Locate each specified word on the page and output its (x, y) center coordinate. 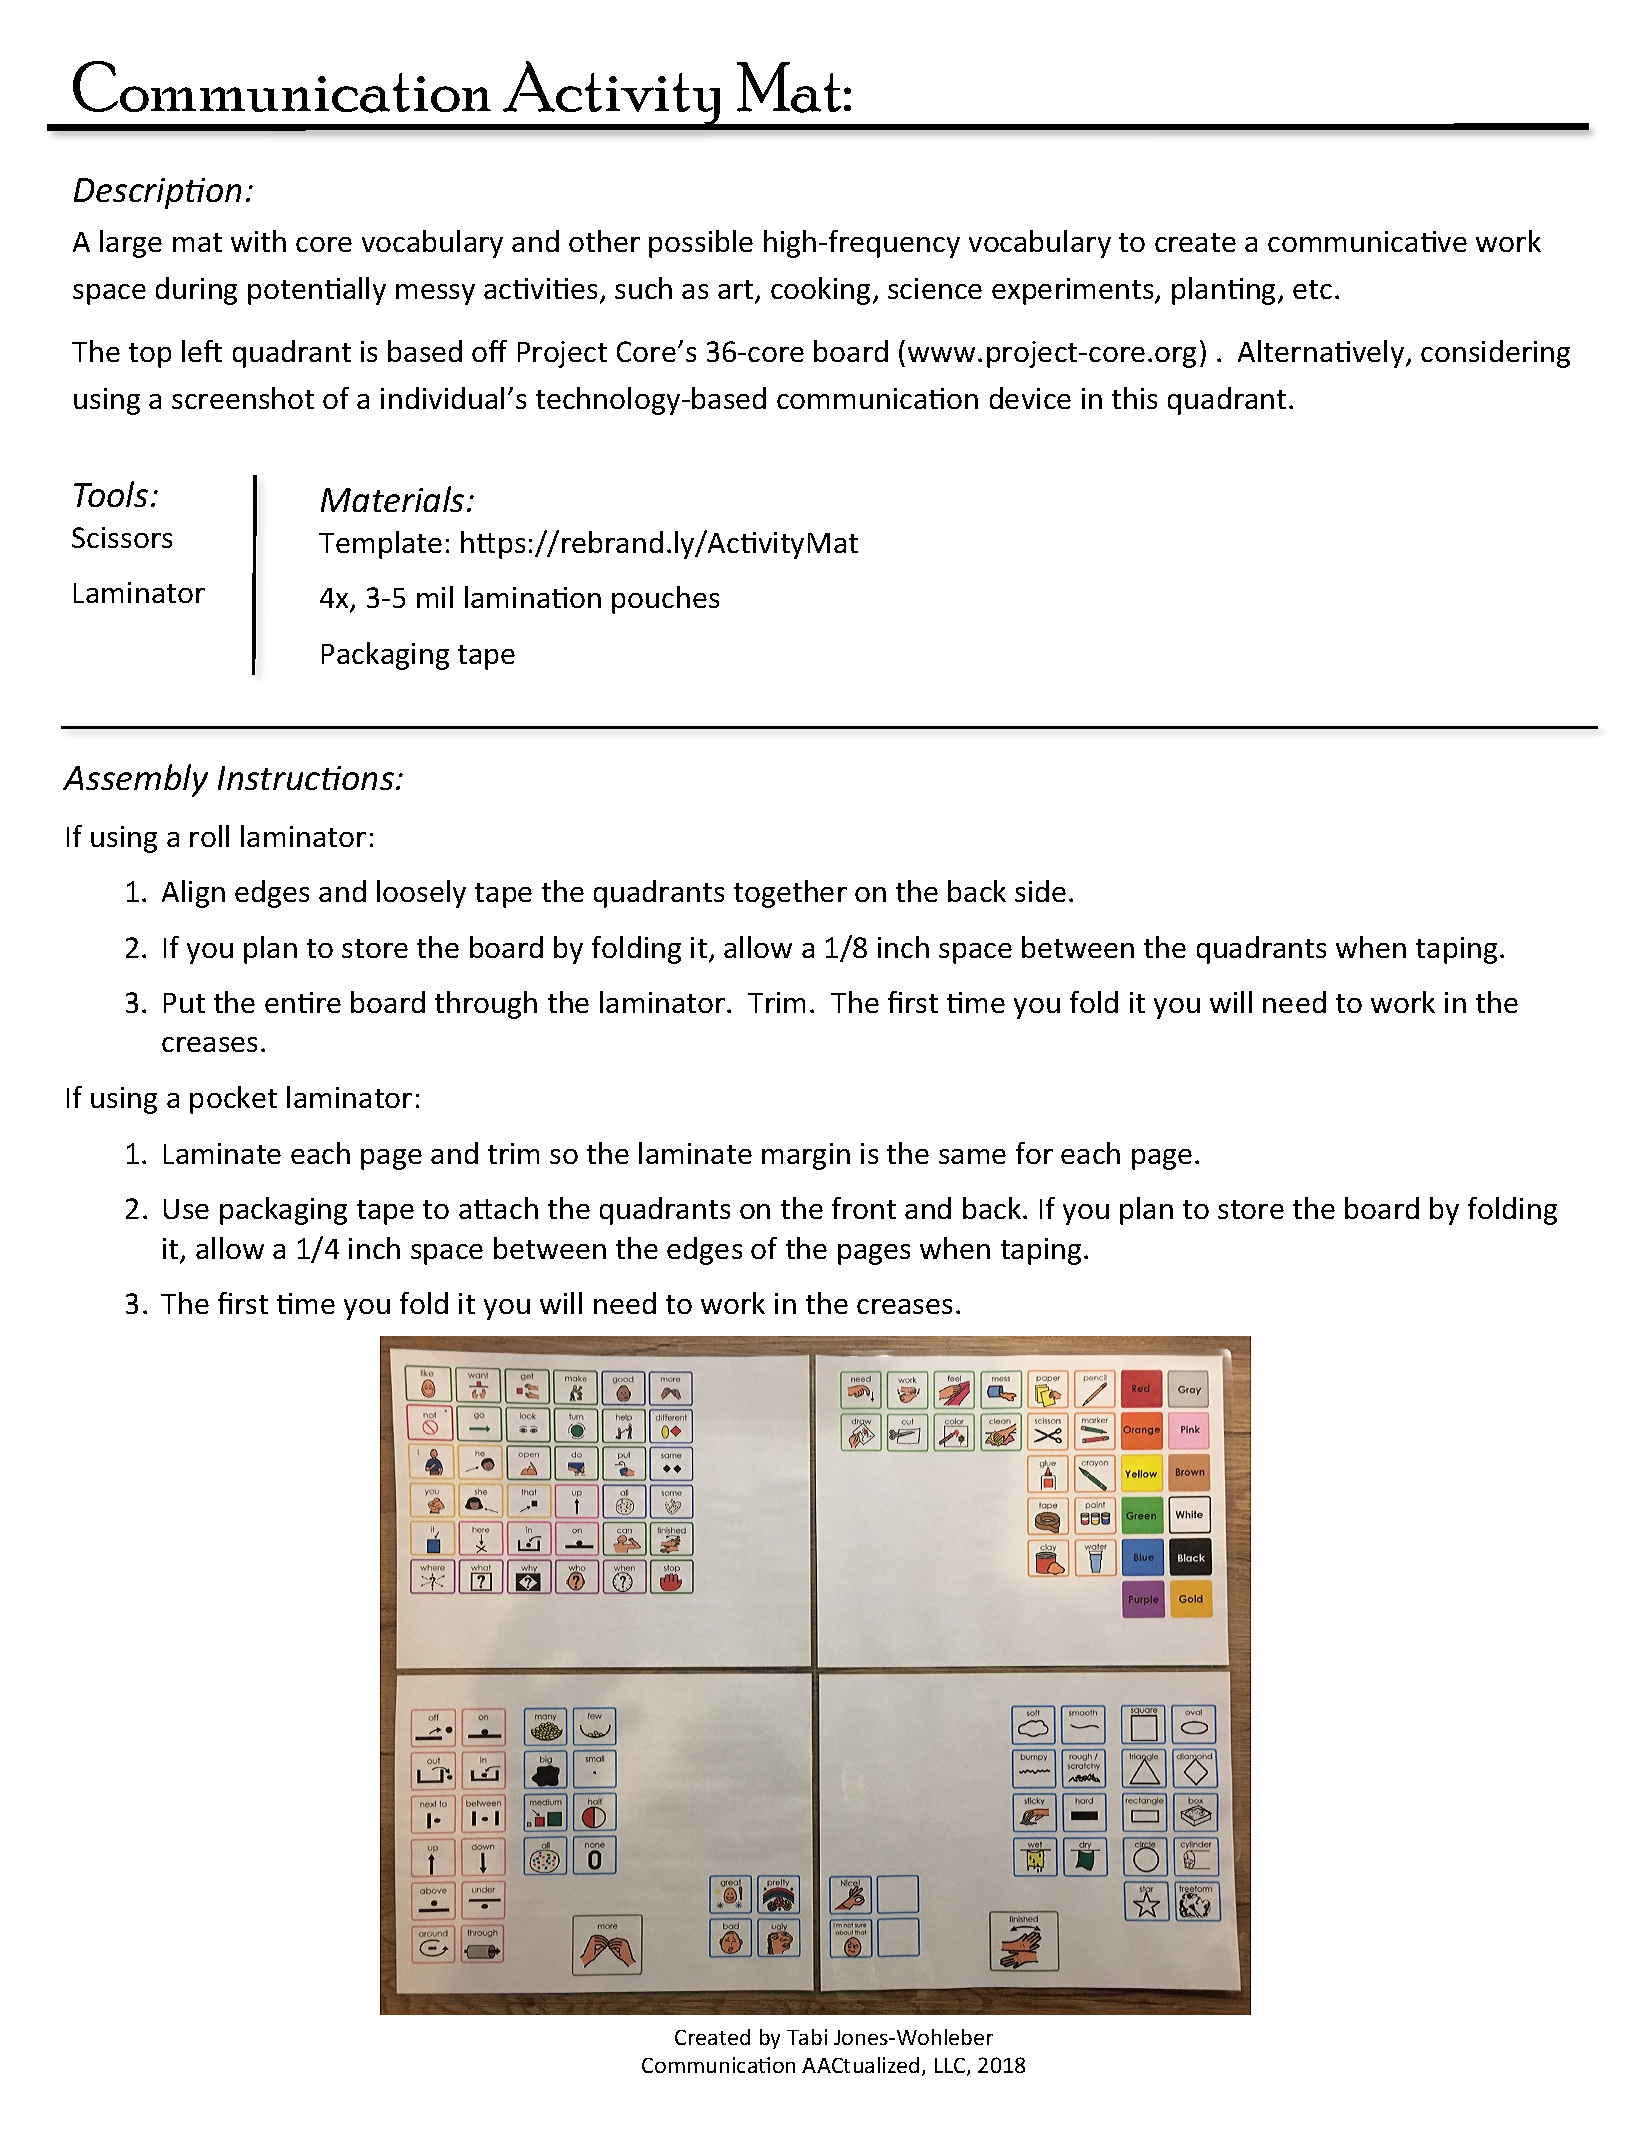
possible (701, 244)
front (864, 1208)
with (258, 241)
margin (806, 1156)
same (972, 1156)
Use (186, 1209)
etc (1312, 289)
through (486, 1005)
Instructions (306, 778)
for (1034, 1153)
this (1134, 398)
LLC (951, 2067)
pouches (665, 600)
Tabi (807, 2037)
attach (498, 1208)
